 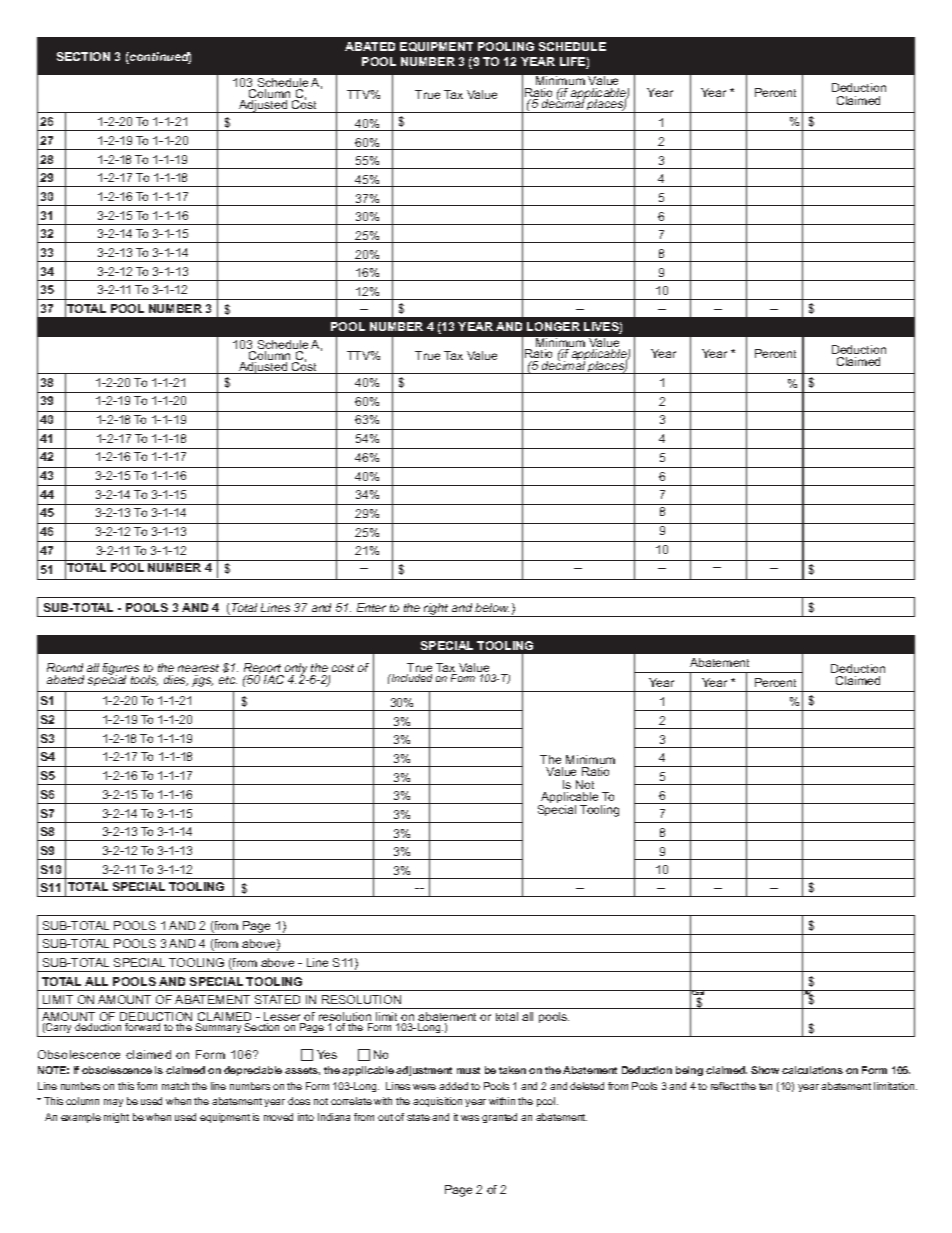 What do you see at coordinates (274, 679) in the screenshot?
I see `IAC` at bounding box center [274, 679].
